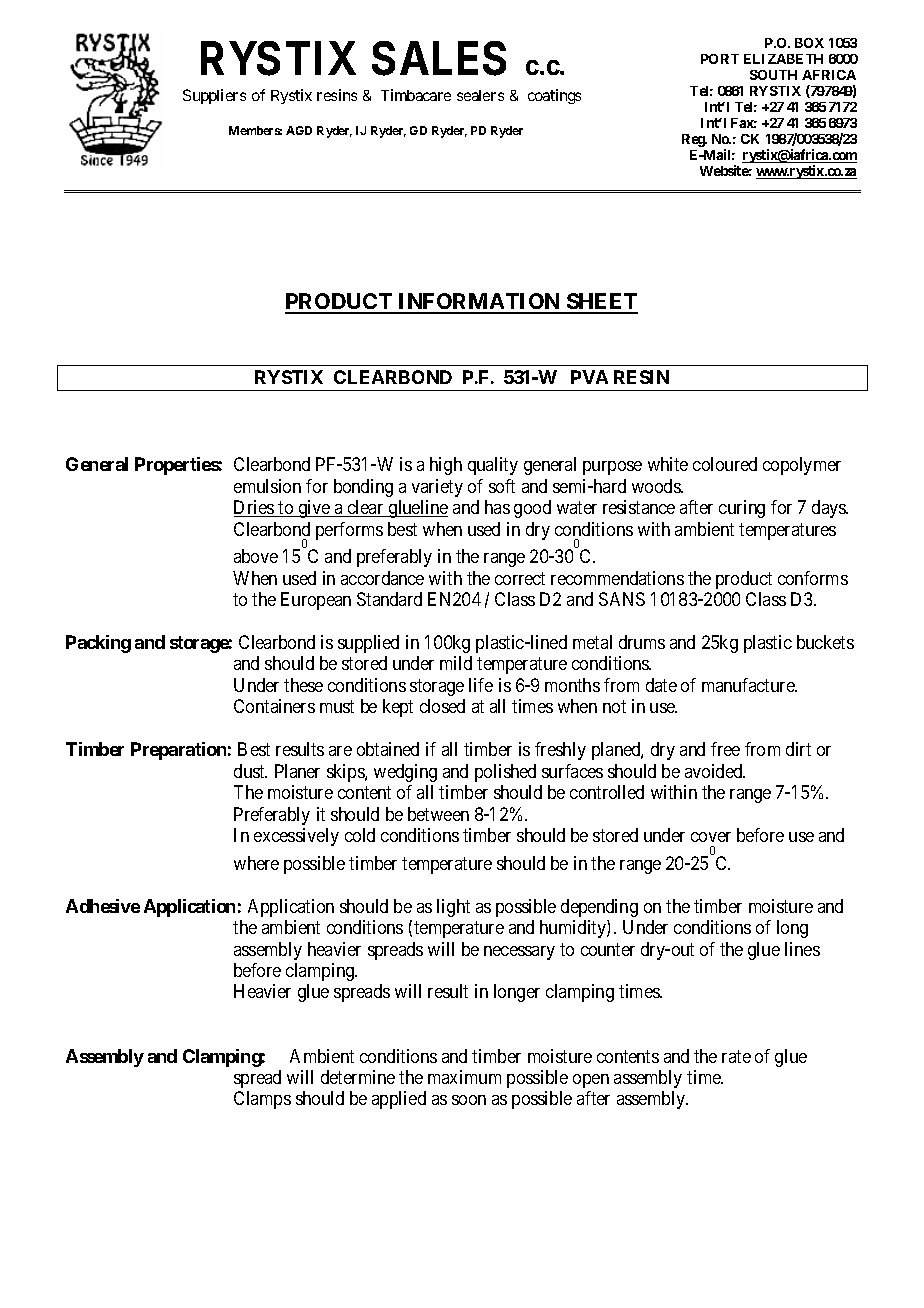 This screenshot has width=924, height=1308. I want to click on where, so click(256, 863).
